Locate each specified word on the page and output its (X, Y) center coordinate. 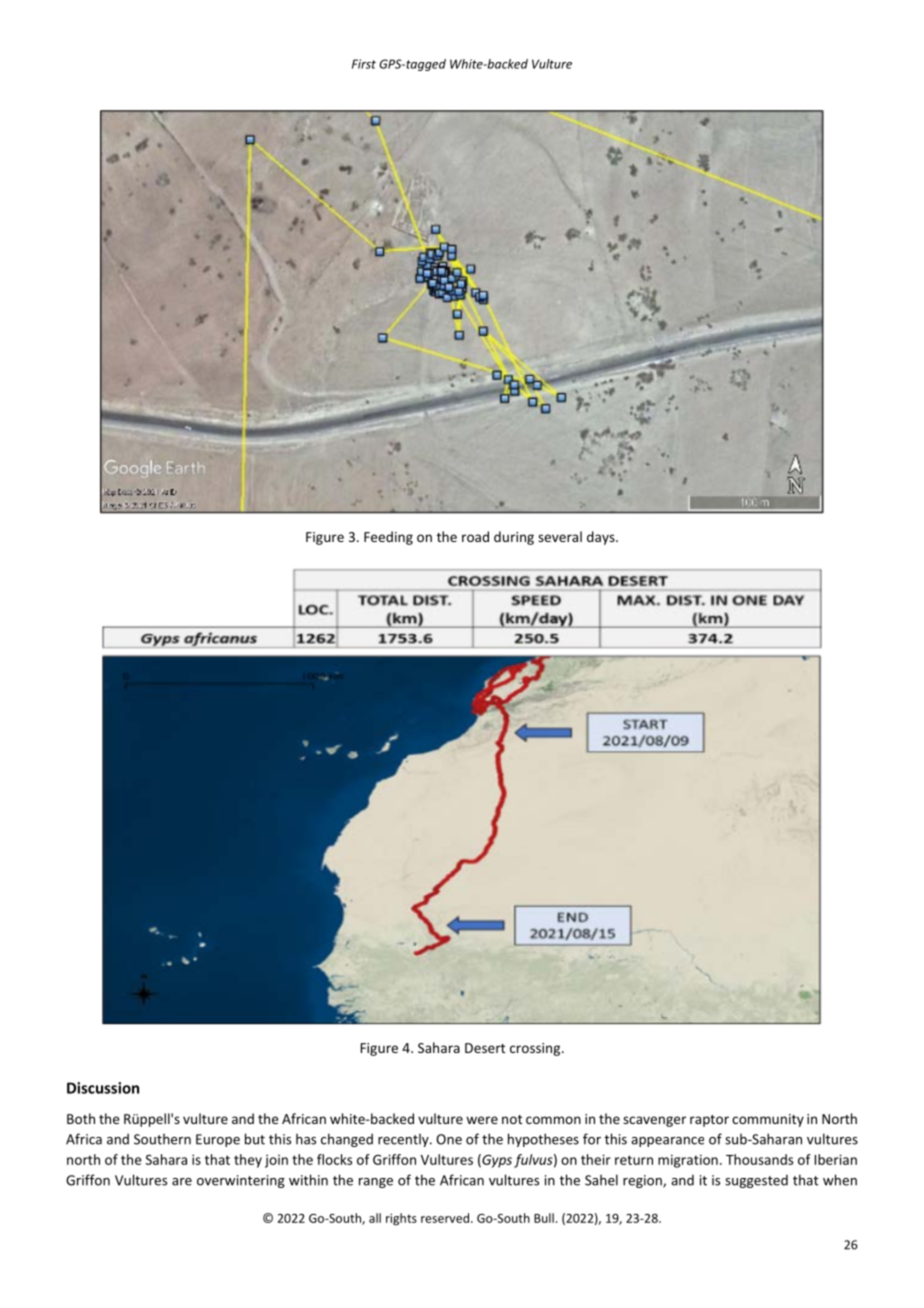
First (364, 64)
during (514, 538)
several (560, 536)
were (482, 1120)
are (182, 1182)
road (475, 536)
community (768, 1120)
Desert (485, 1048)
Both (81, 1118)
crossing (536, 1049)
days (602, 538)
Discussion (103, 1088)
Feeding (388, 538)
